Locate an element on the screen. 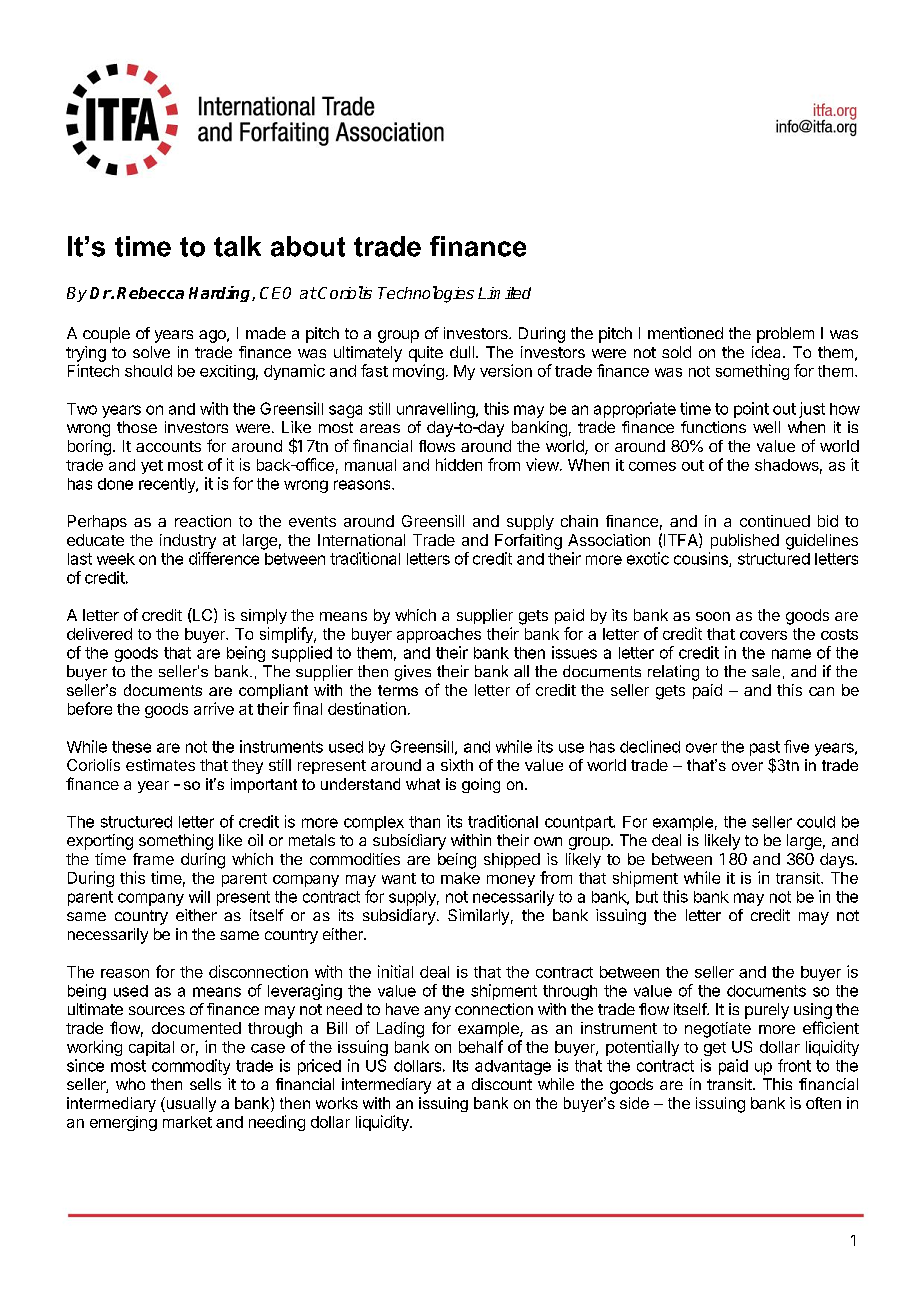  front is located at coordinates (794, 1065).
